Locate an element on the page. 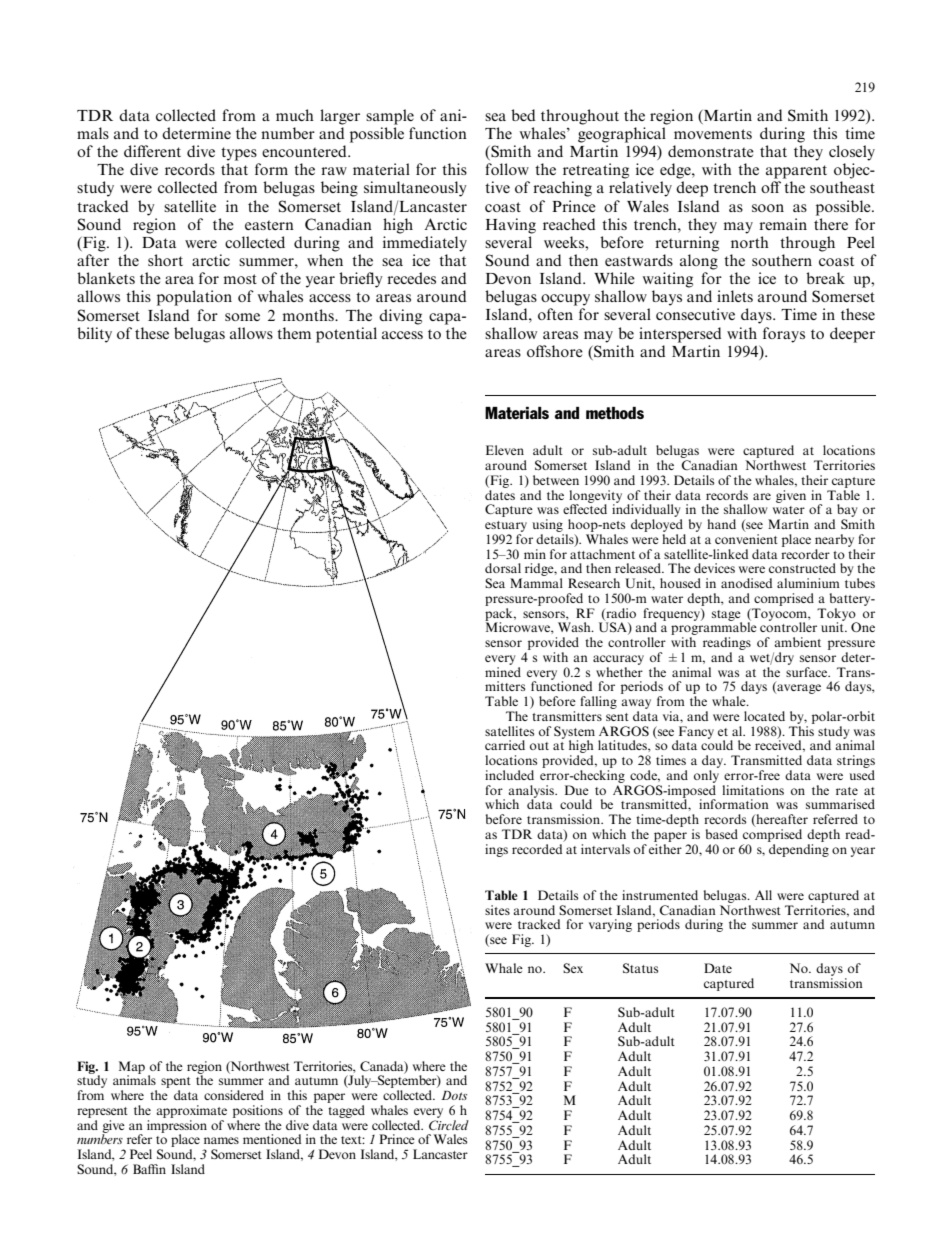 This document has height=1257, width=952. approximate is located at coordinates (191, 1111).
